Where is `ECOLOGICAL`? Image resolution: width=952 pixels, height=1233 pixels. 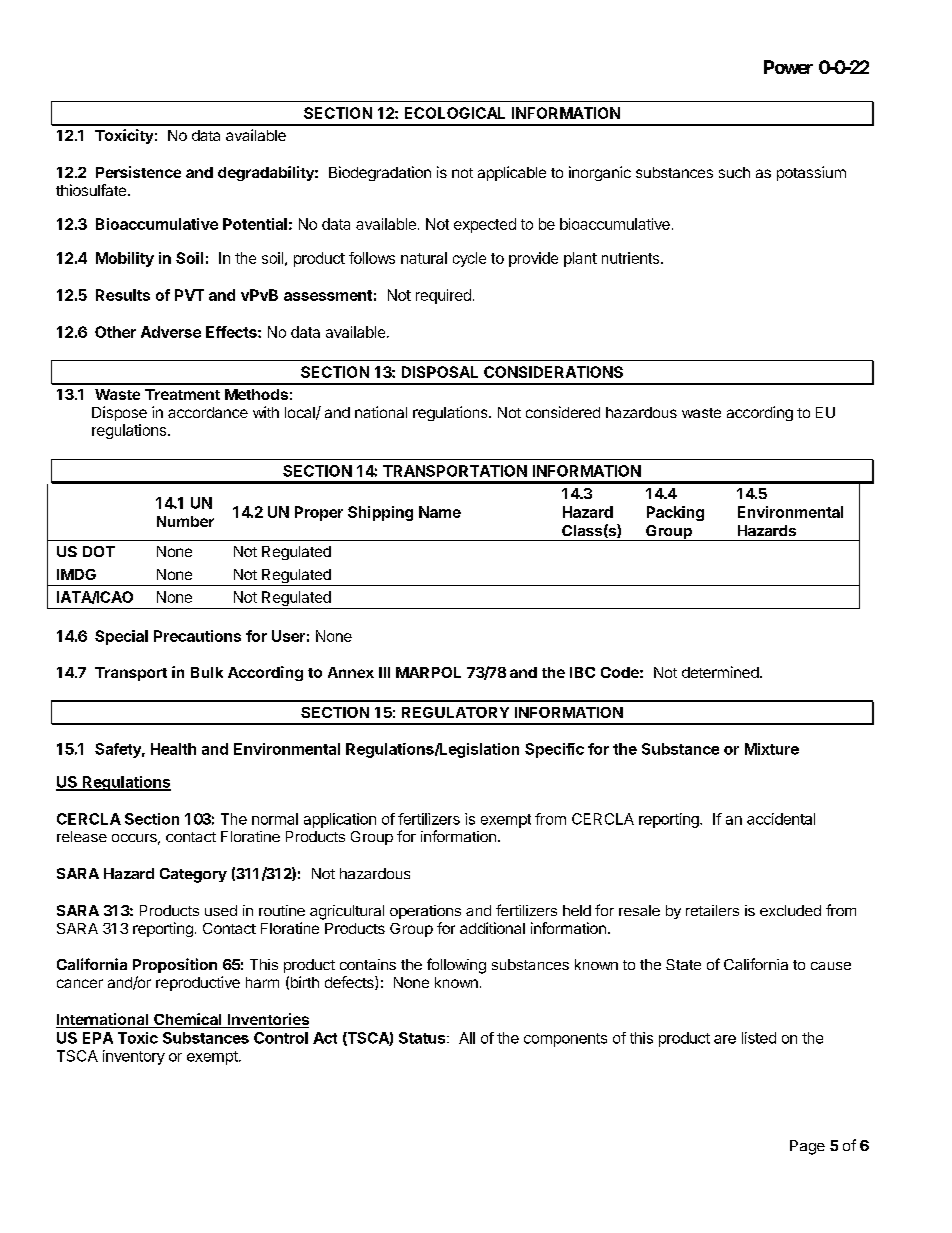
ECOLOGICAL is located at coordinates (455, 113).
